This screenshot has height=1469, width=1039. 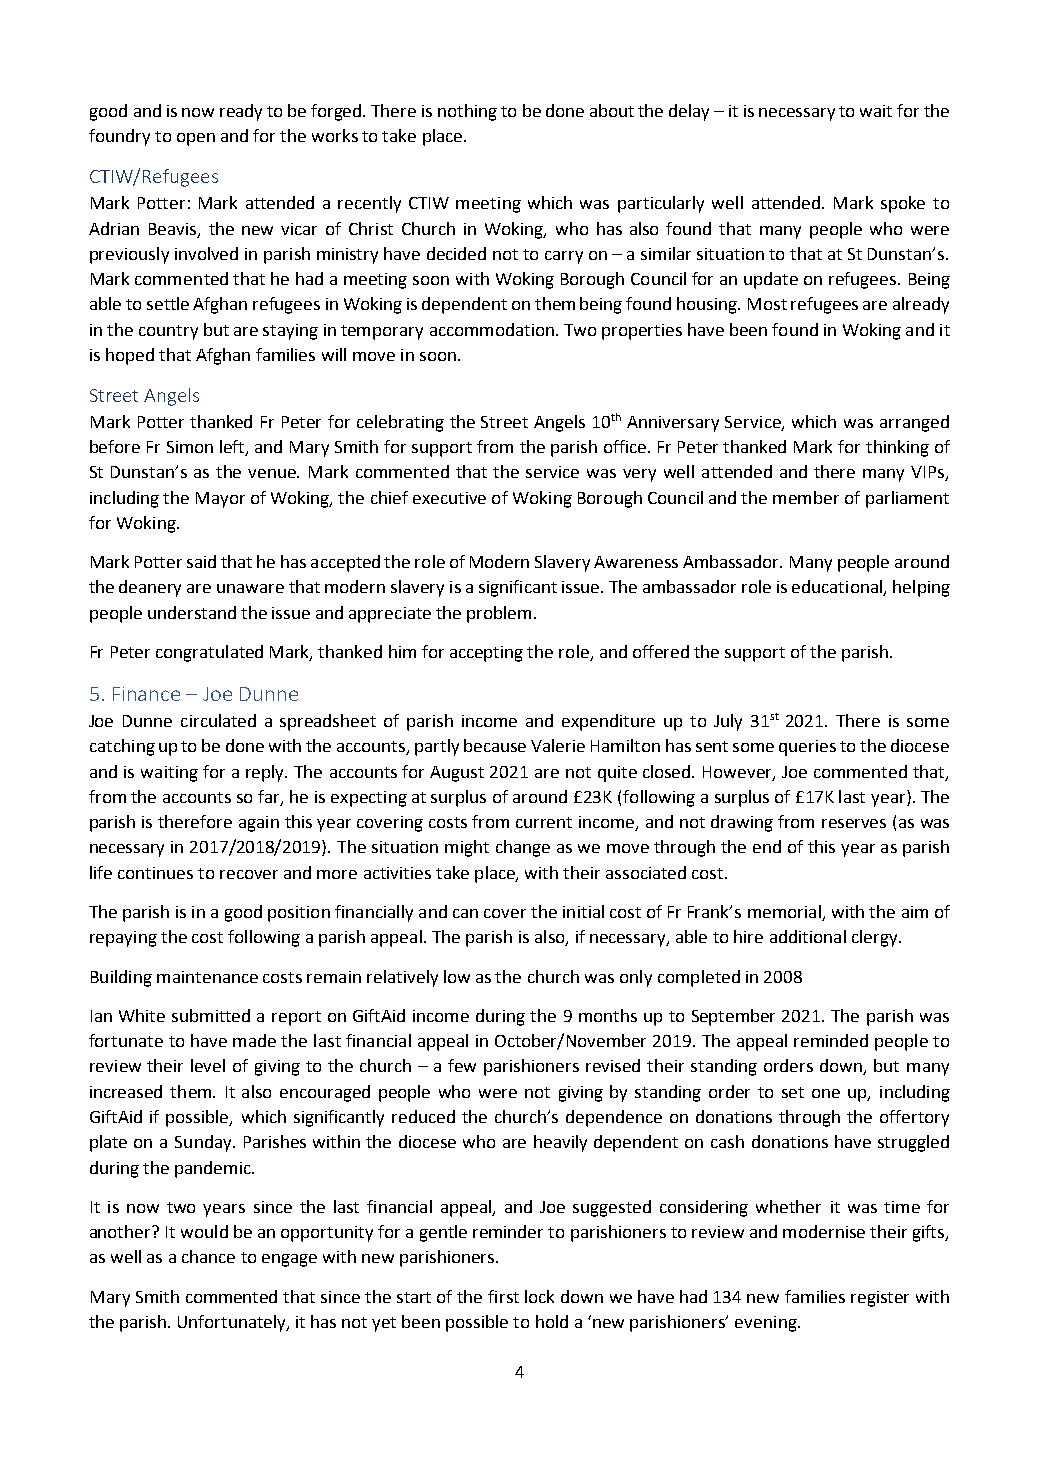 What do you see at coordinates (211, 1015) in the screenshot?
I see `submitted` at bounding box center [211, 1015].
